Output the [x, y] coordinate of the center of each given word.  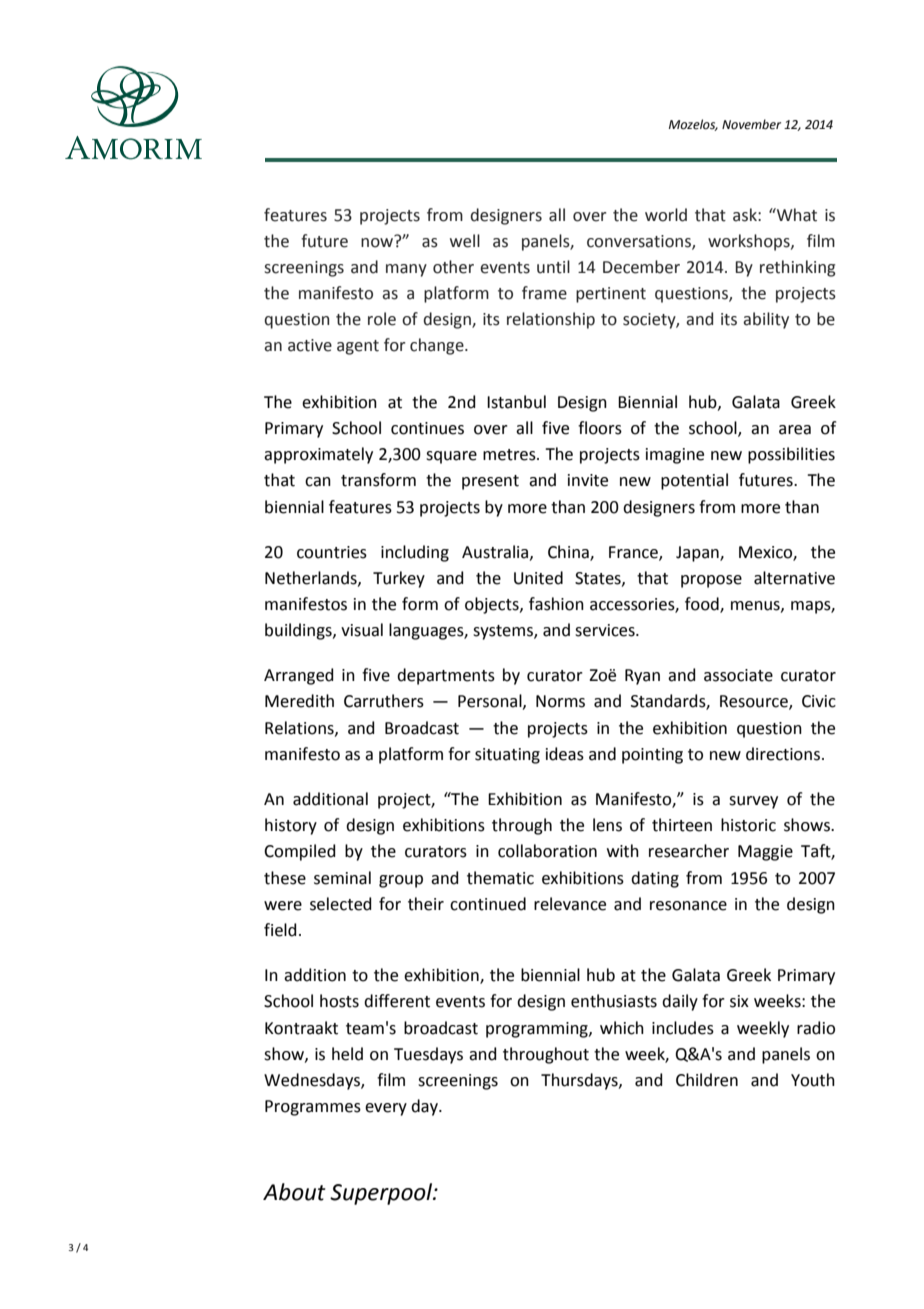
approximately [318, 455]
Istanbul [516, 402]
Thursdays [580, 1081]
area [795, 430]
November [751, 124]
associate [738, 675]
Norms [560, 701]
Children [707, 1080]
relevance [570, 904]
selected [341, 904]
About [294, 1192]
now [378, 241]
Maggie [765, 853]
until [553, 267]
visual [362, 630]
